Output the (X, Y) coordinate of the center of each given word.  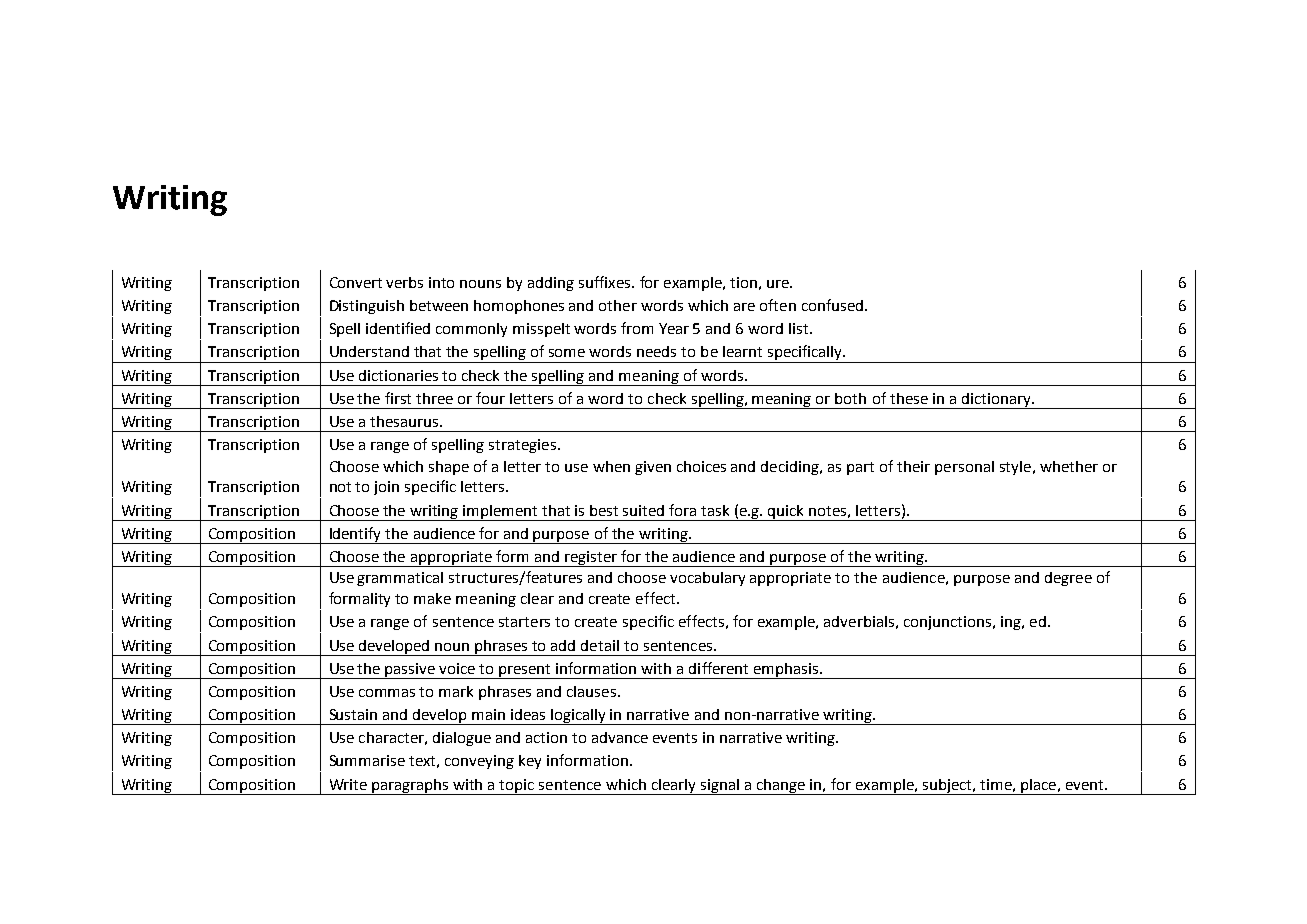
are (744, 307)
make (432, 598)
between (439, 305)
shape (449, 468)
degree (1068, 579)
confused (832, 305)
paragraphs (410, 787)
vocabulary (707, 579)
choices (701, 466)
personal (964, 468)
